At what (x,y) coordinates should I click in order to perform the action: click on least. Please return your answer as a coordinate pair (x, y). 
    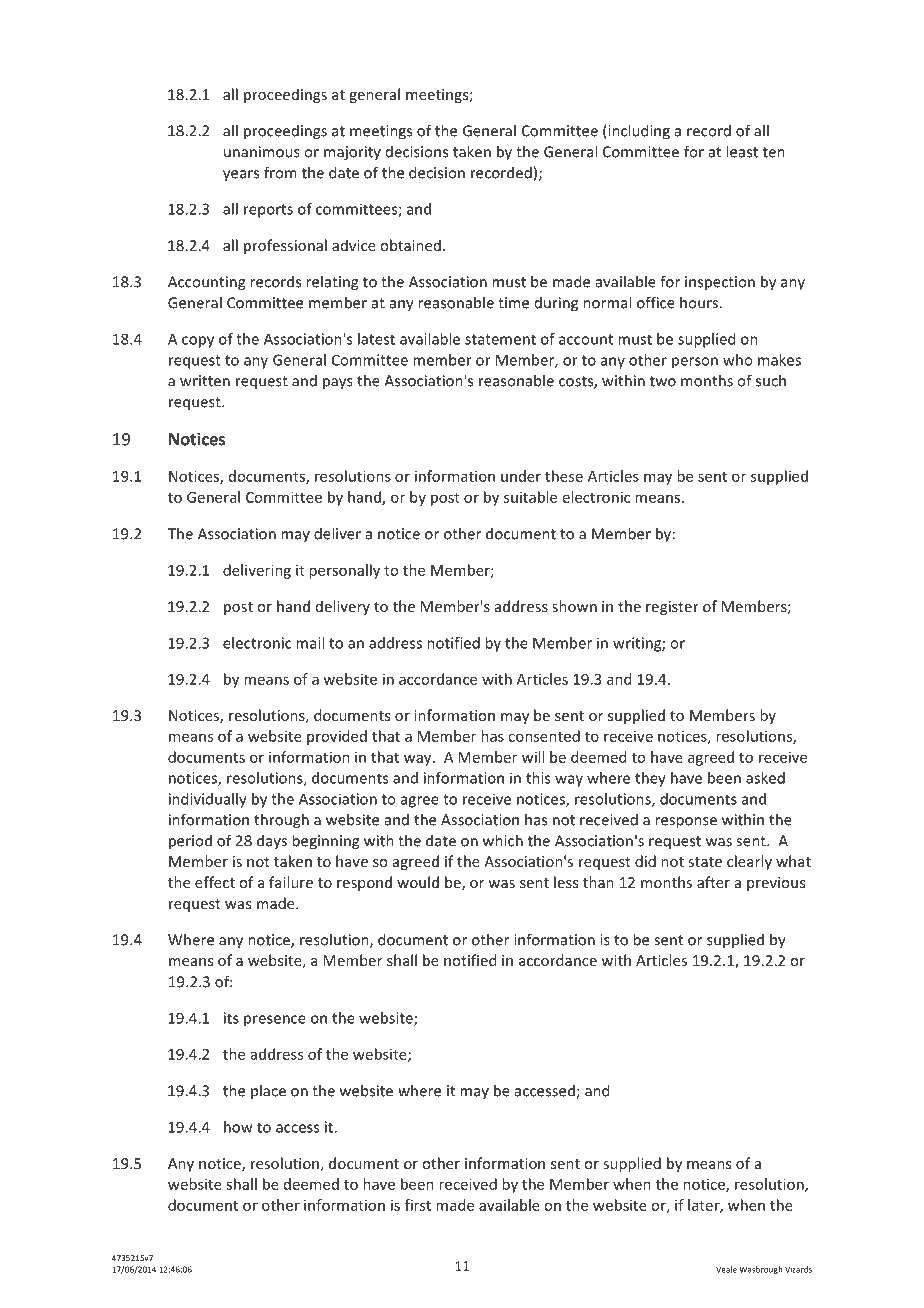
    Looking at the image, I should click on (742, 151).
